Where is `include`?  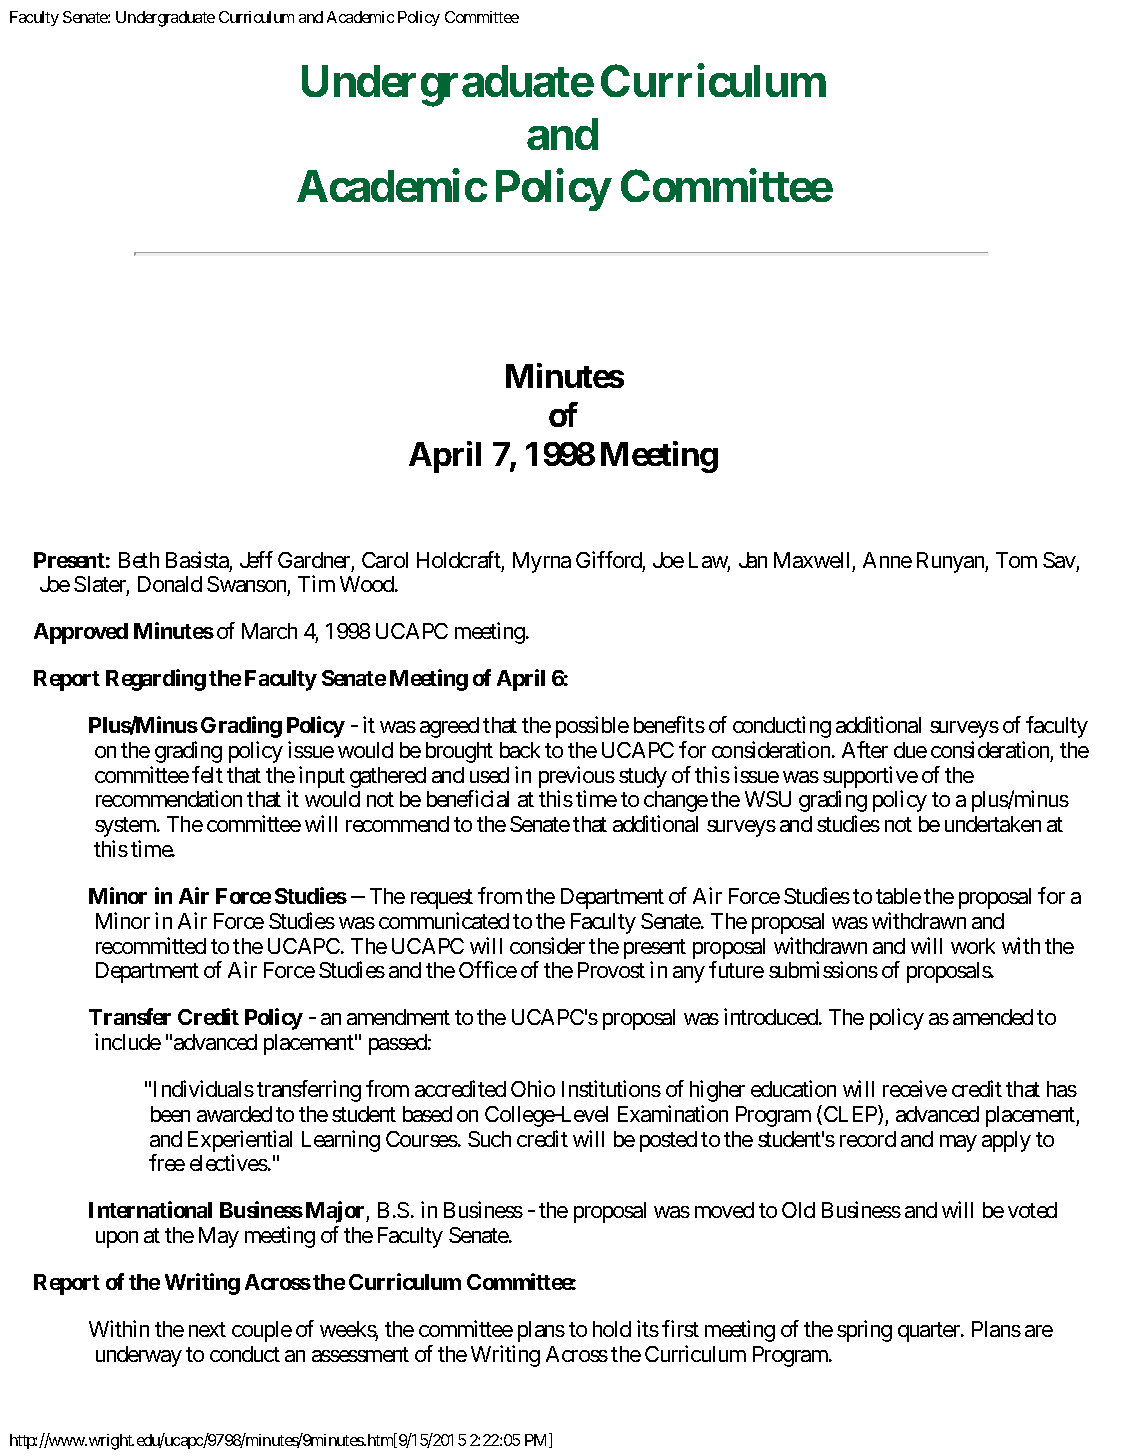
include is located at coordinates (128, 1041).
